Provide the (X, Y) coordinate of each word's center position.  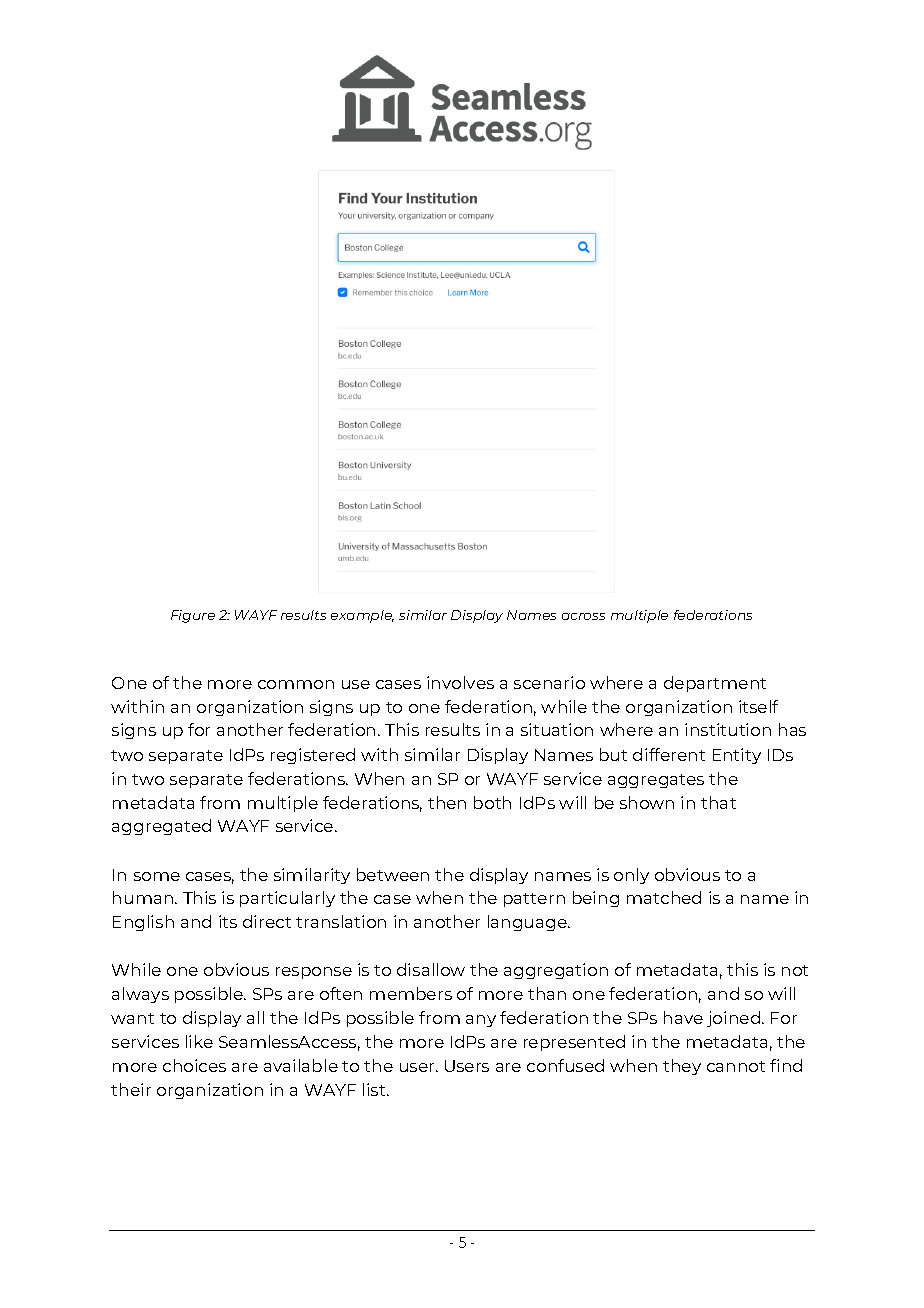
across (583, 616)
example (362, 616)
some (157, 876)
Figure (193, 616)
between (393, 874)
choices (194, 1065)
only (631, 876)
